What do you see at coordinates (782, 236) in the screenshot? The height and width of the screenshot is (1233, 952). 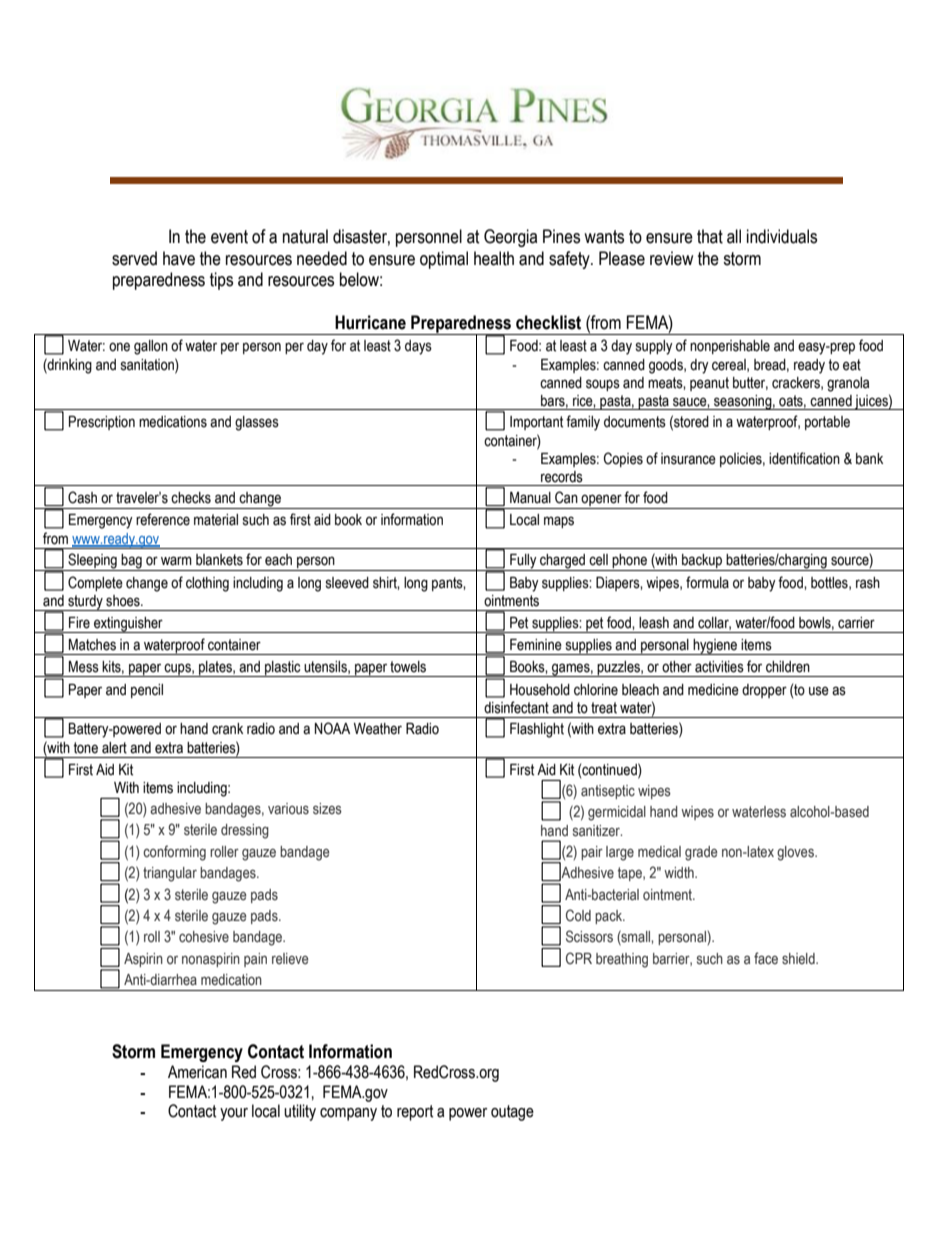 I see `individuals` at bounding box center [782, 236].
